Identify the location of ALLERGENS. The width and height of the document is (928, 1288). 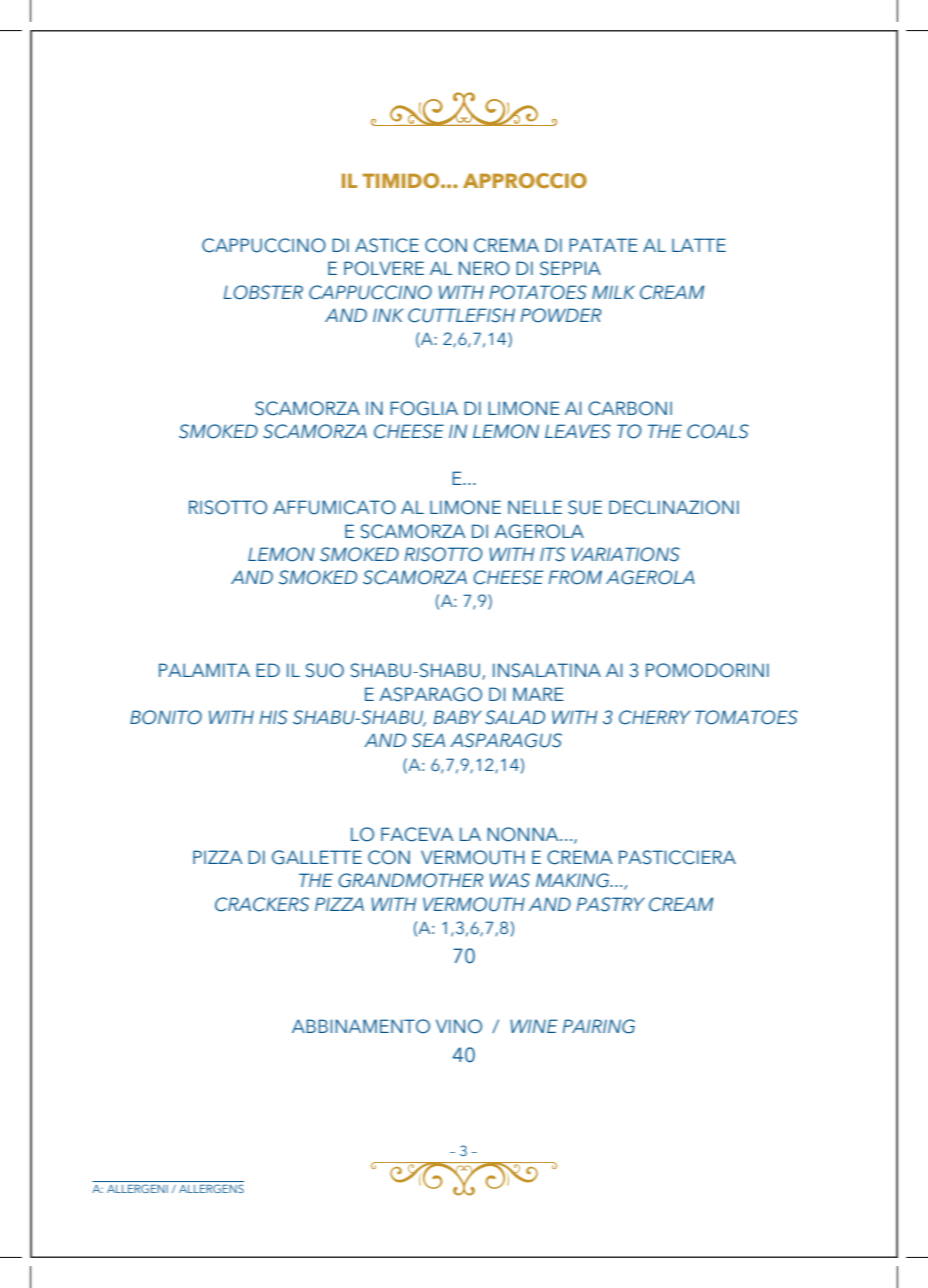
(211, 1188).
